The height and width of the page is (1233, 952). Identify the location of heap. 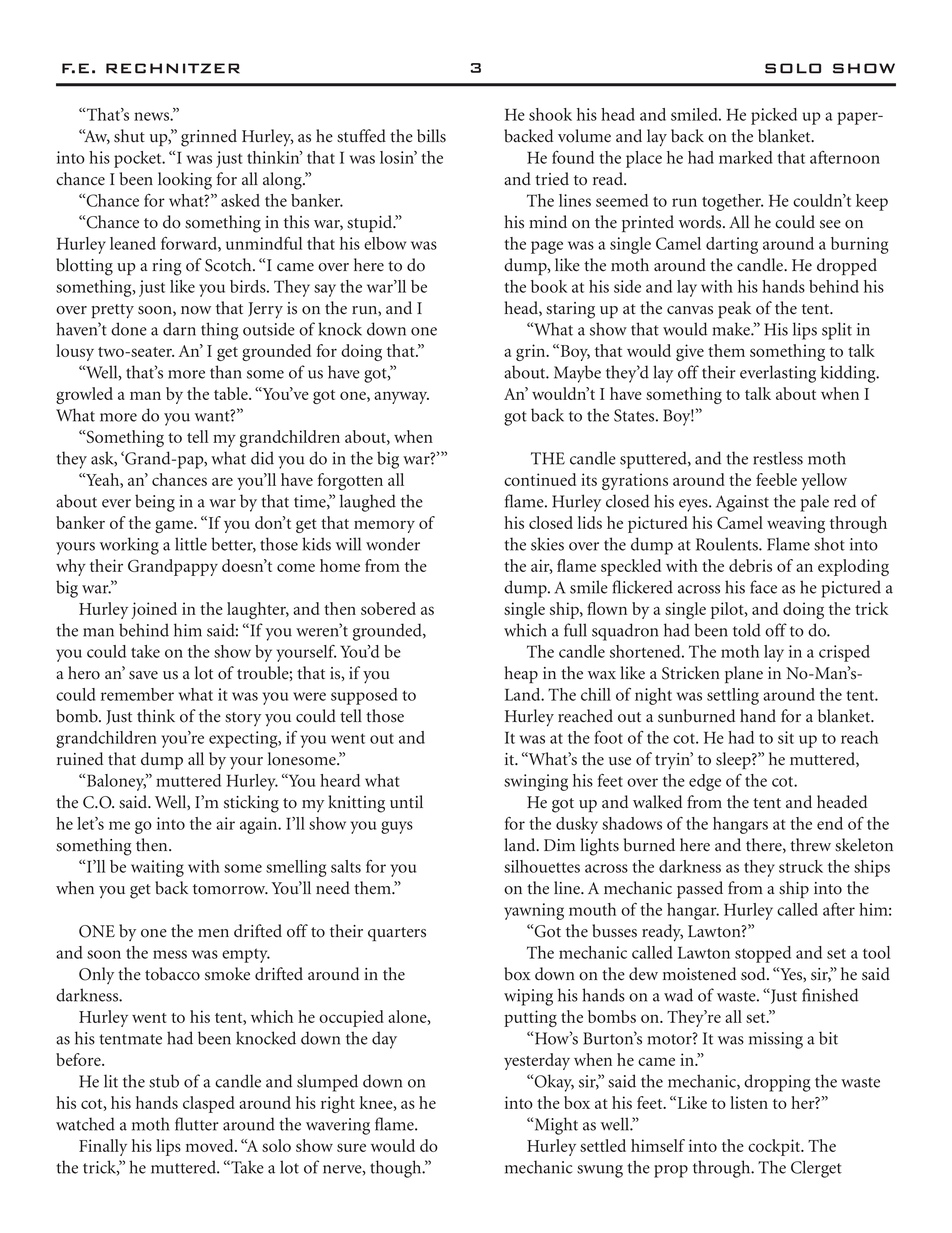
(521, 675).
